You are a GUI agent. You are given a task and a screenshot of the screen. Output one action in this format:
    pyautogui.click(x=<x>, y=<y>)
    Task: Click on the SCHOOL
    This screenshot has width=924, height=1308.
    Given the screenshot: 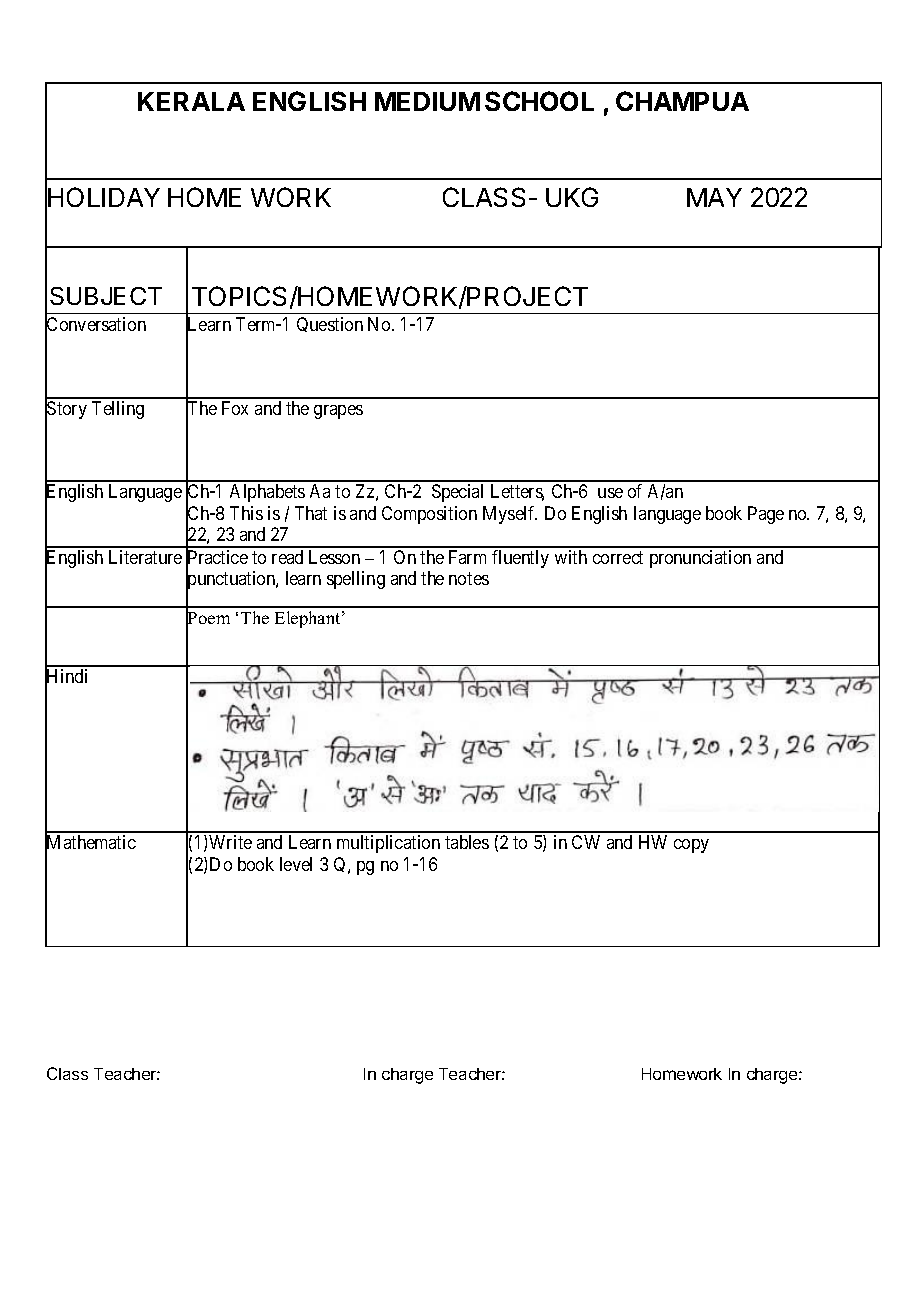 What is the action you would take?
    pyautogui.click(x=539, y=101)
